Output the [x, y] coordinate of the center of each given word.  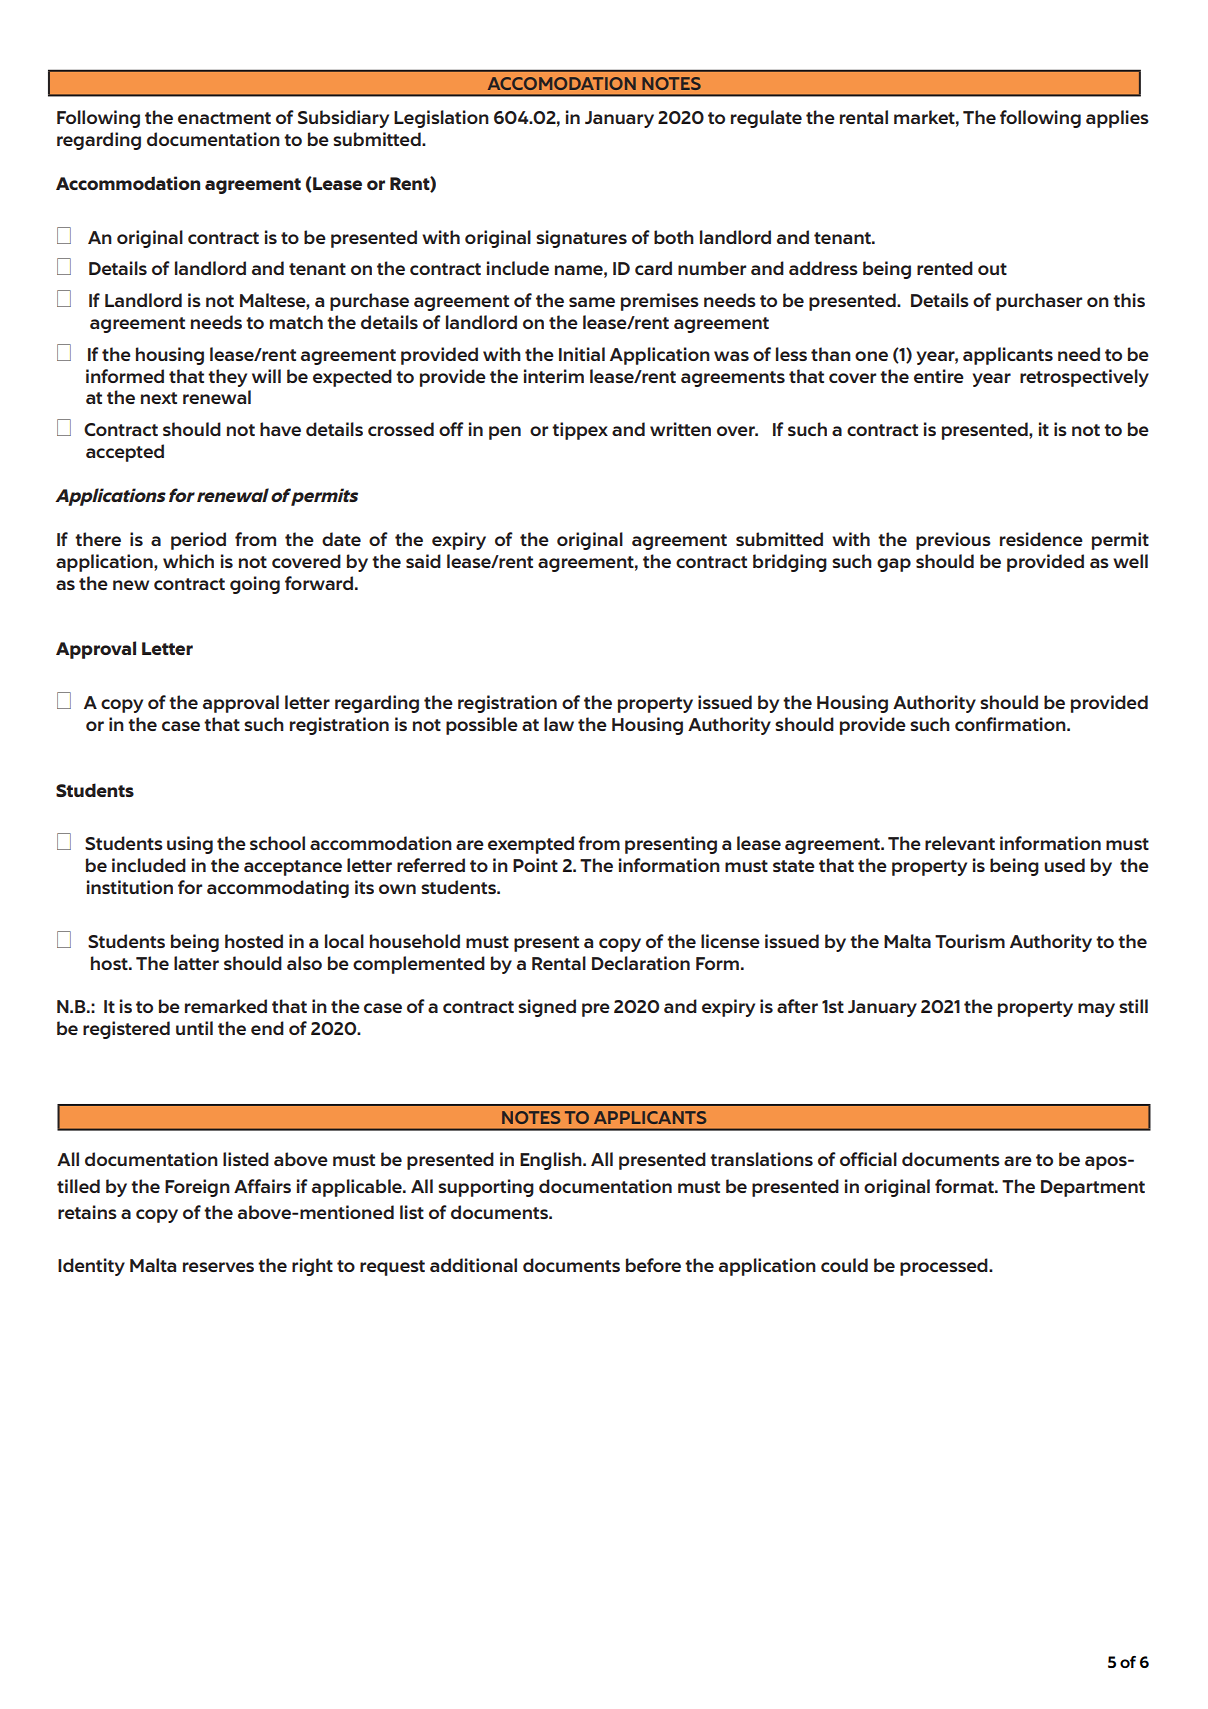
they [227, 378]
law [559, 724]
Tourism [970, 941]
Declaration [641, 963]
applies [1117, 119]
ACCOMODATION [562, 83]
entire [939, 376]
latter [196, 963]
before [653, 1265]
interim [554, 376]
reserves [218, 1267]
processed [945, 1267]
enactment [224, 118]
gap [894, 565]
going [255, 585]
